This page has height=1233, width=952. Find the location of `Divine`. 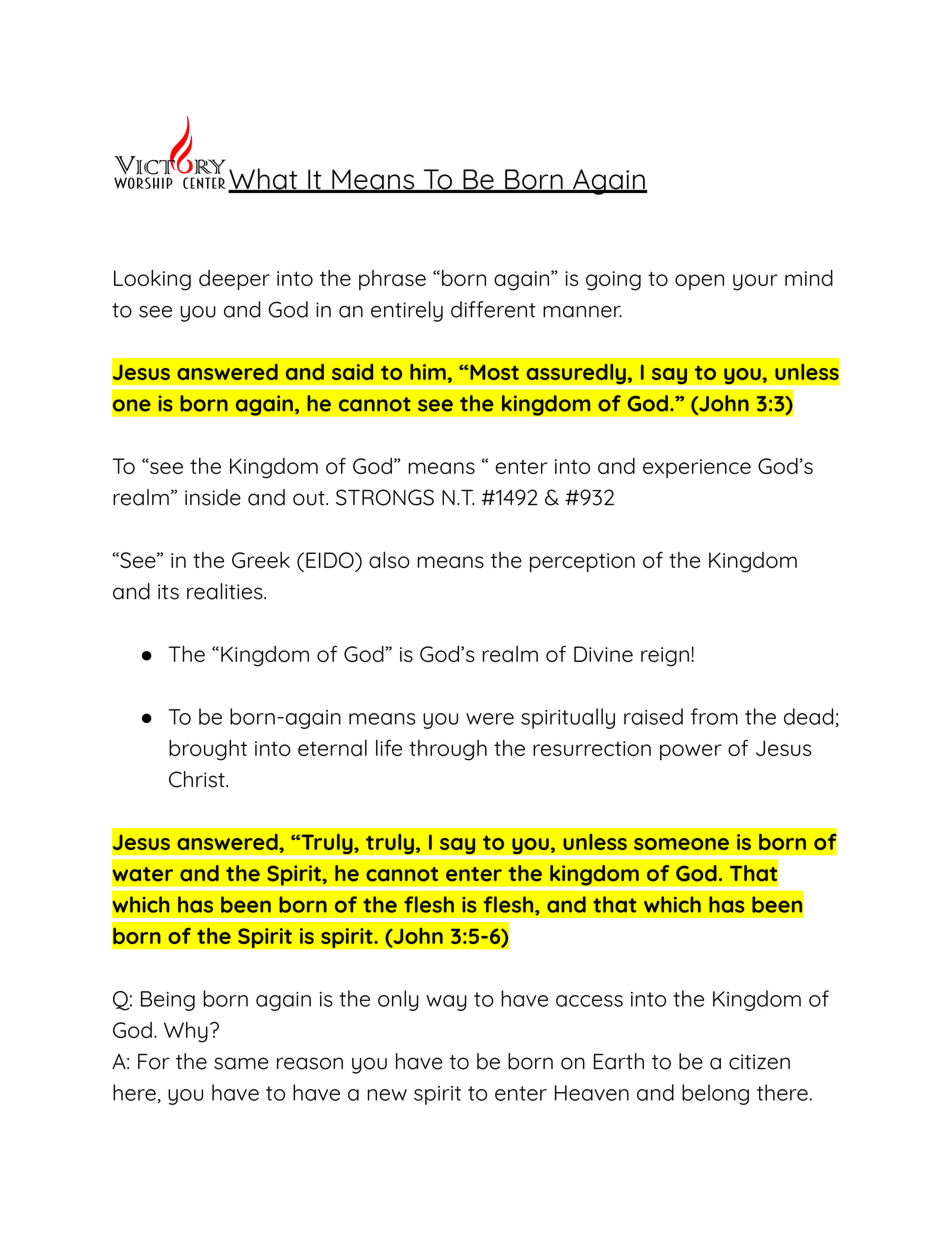

Divine is located at coordinates (603, 654).
